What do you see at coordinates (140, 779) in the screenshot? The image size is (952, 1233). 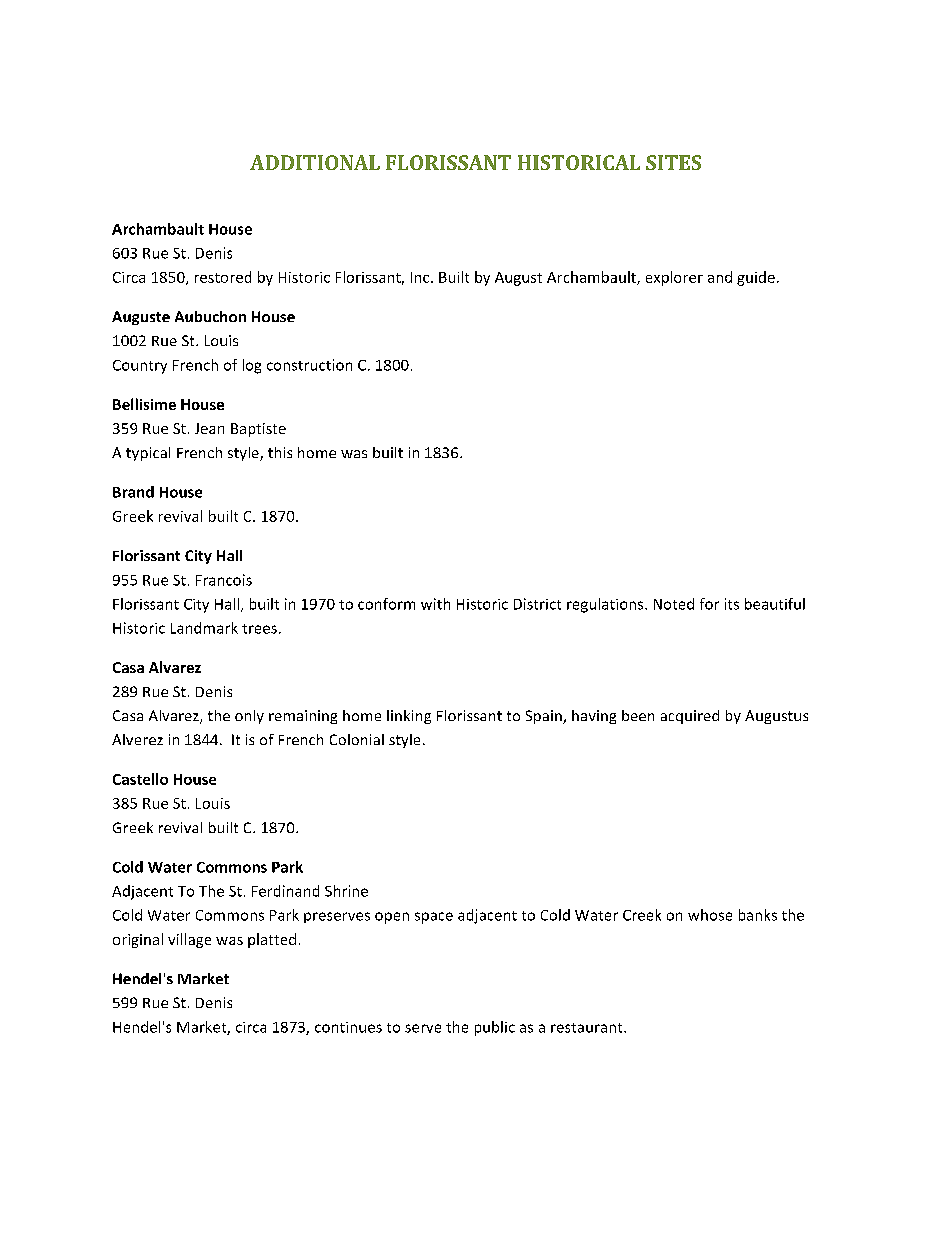 I see `Castello` at bounding box center [140, 779].
